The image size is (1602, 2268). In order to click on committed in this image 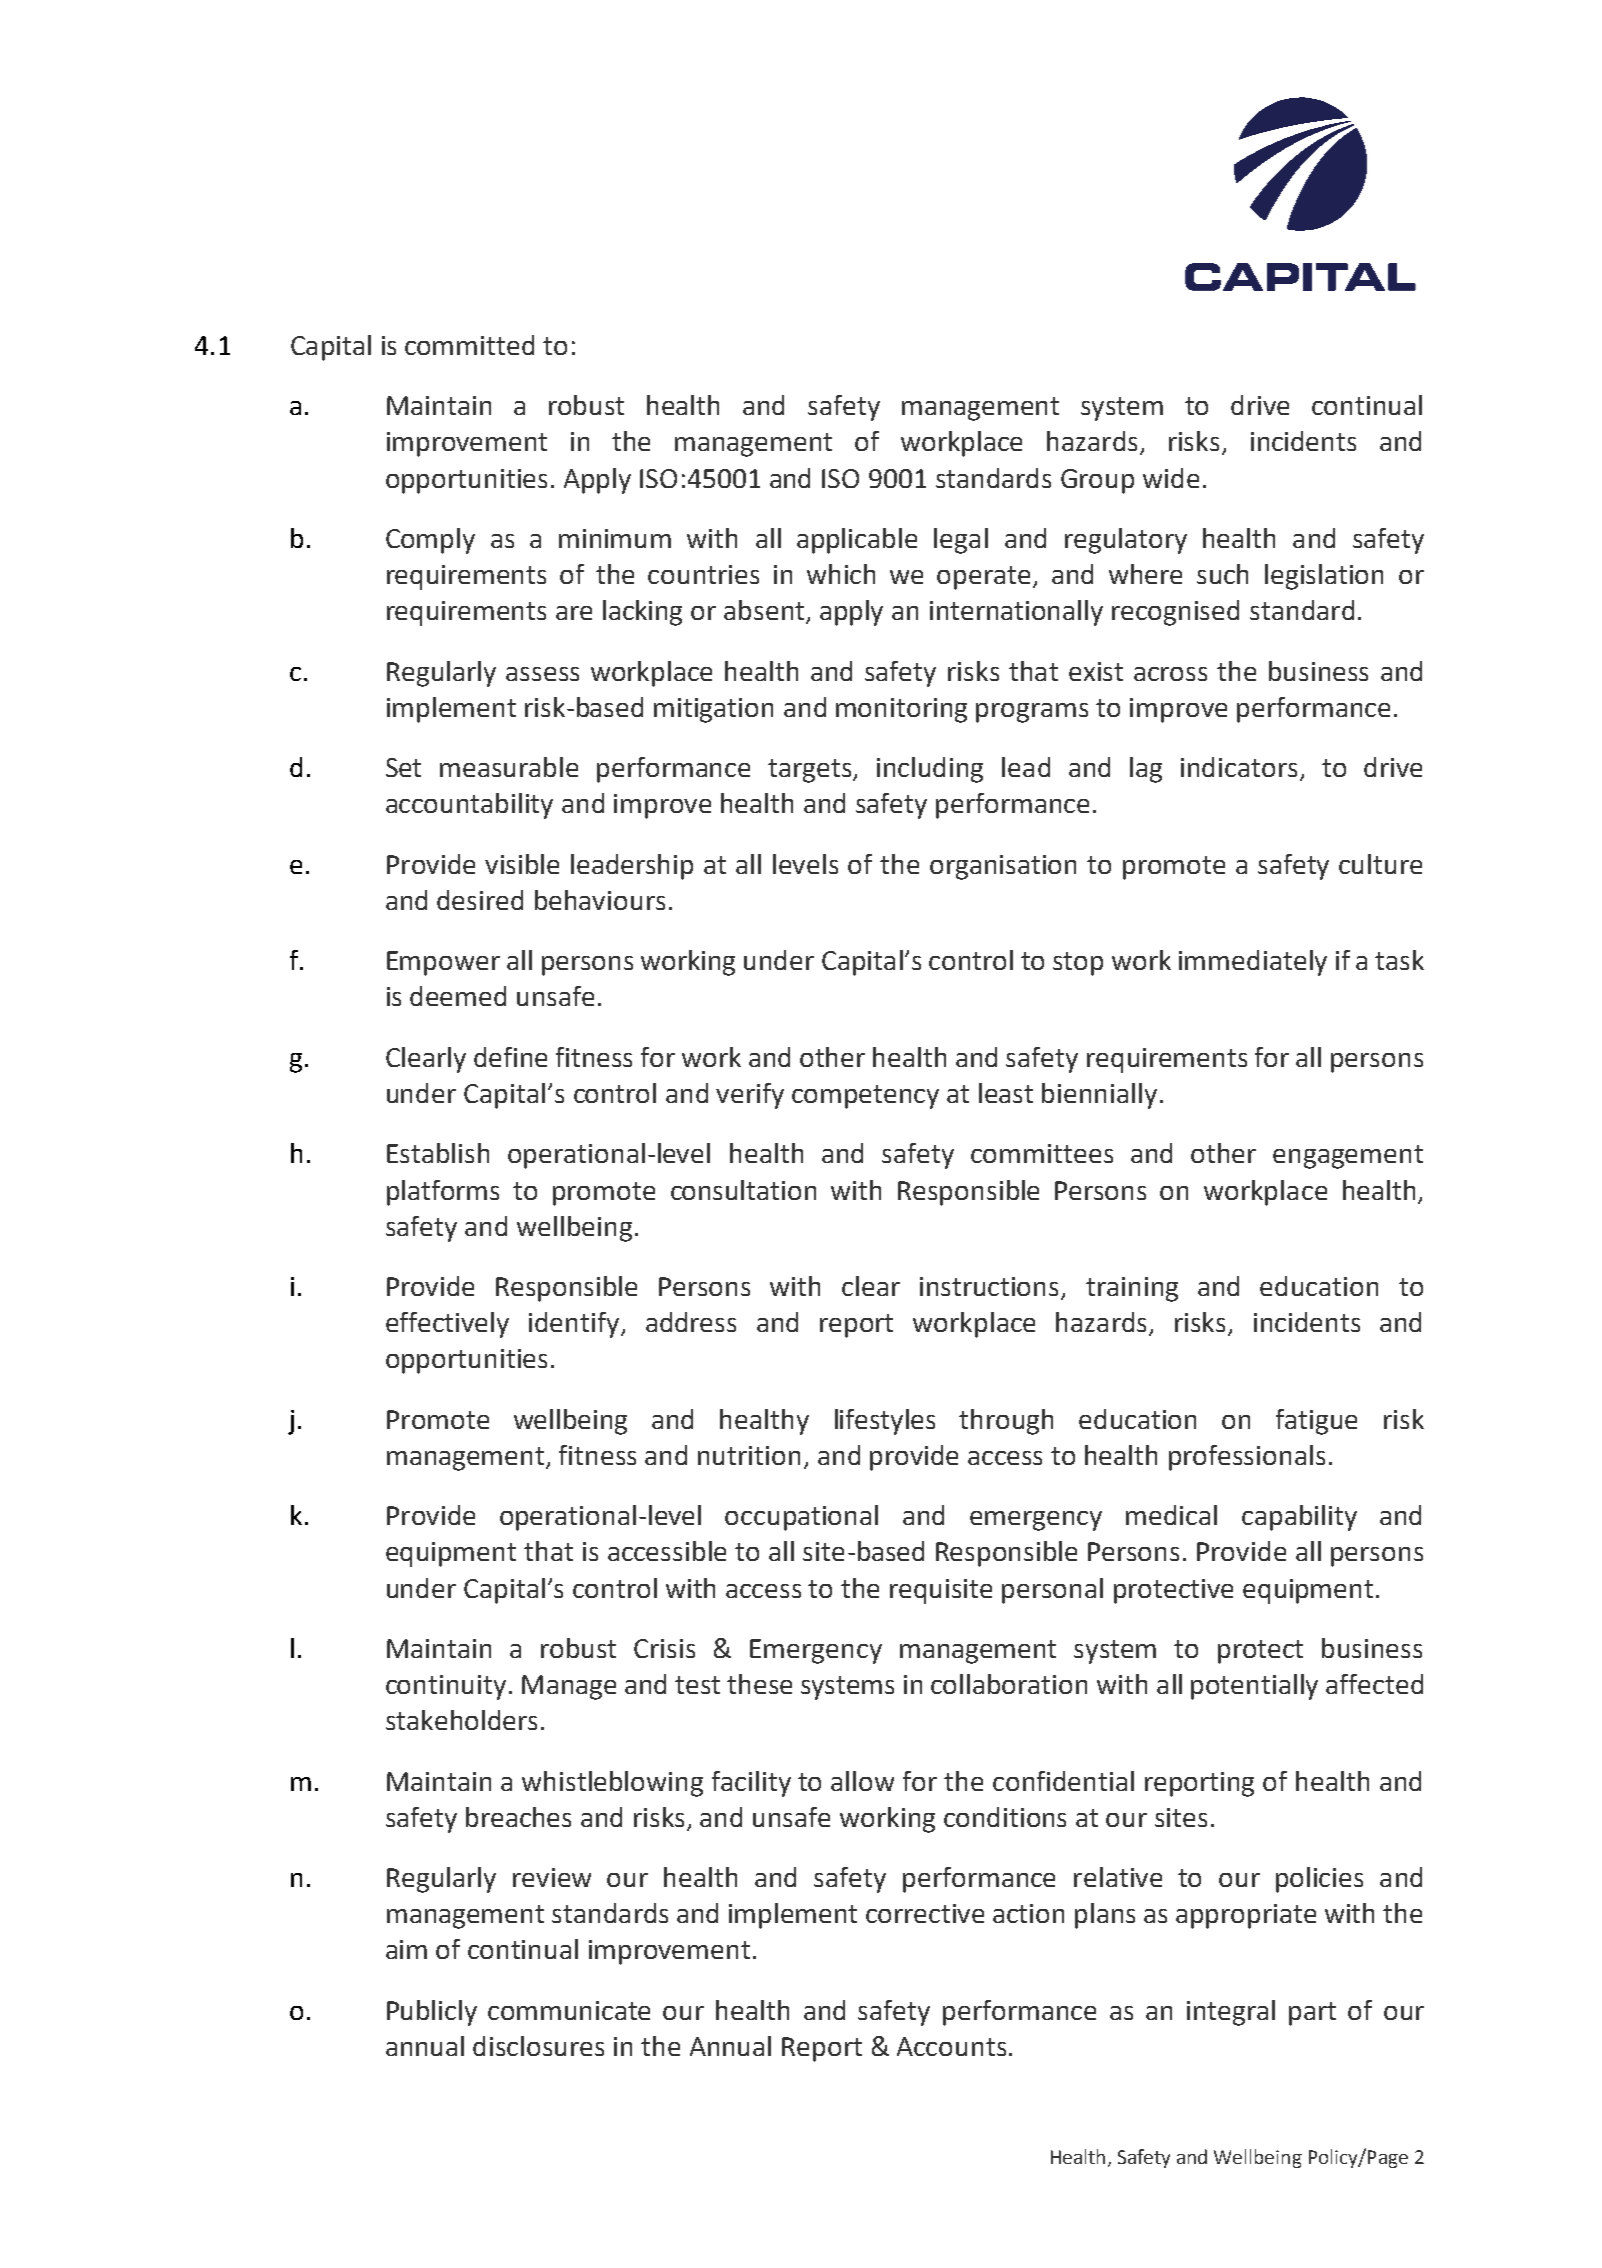, I will do `click(469, 345)`.
